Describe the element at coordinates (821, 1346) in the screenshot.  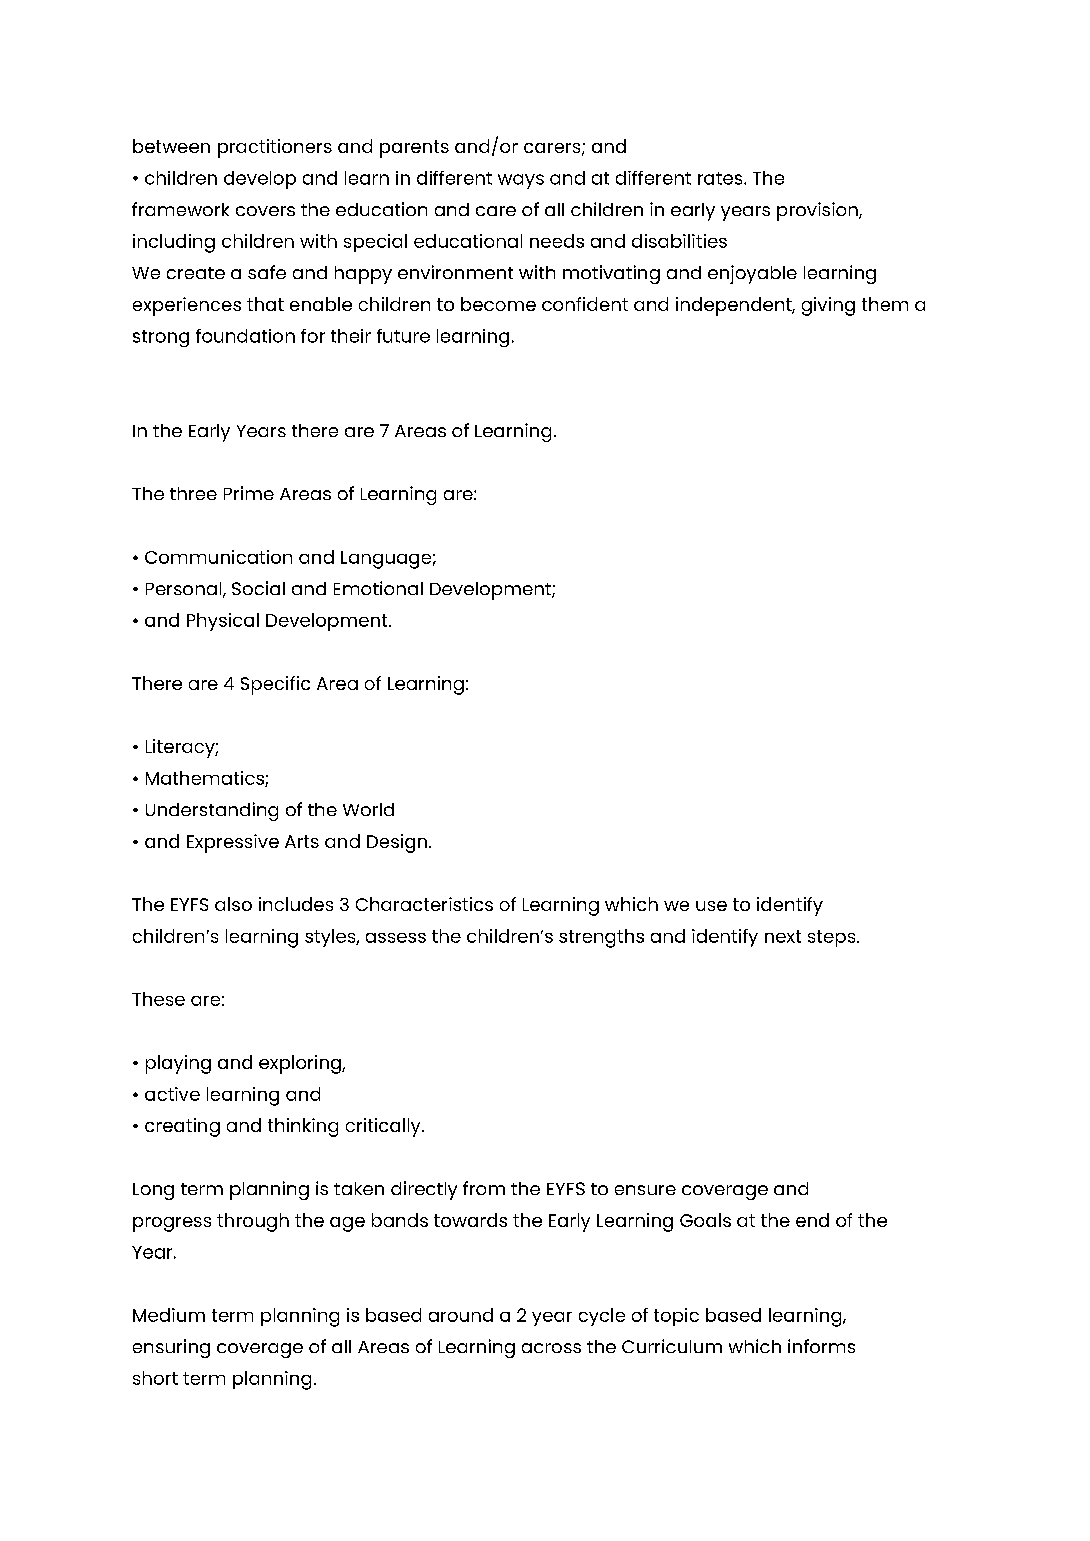
I see `informs` at that location.
